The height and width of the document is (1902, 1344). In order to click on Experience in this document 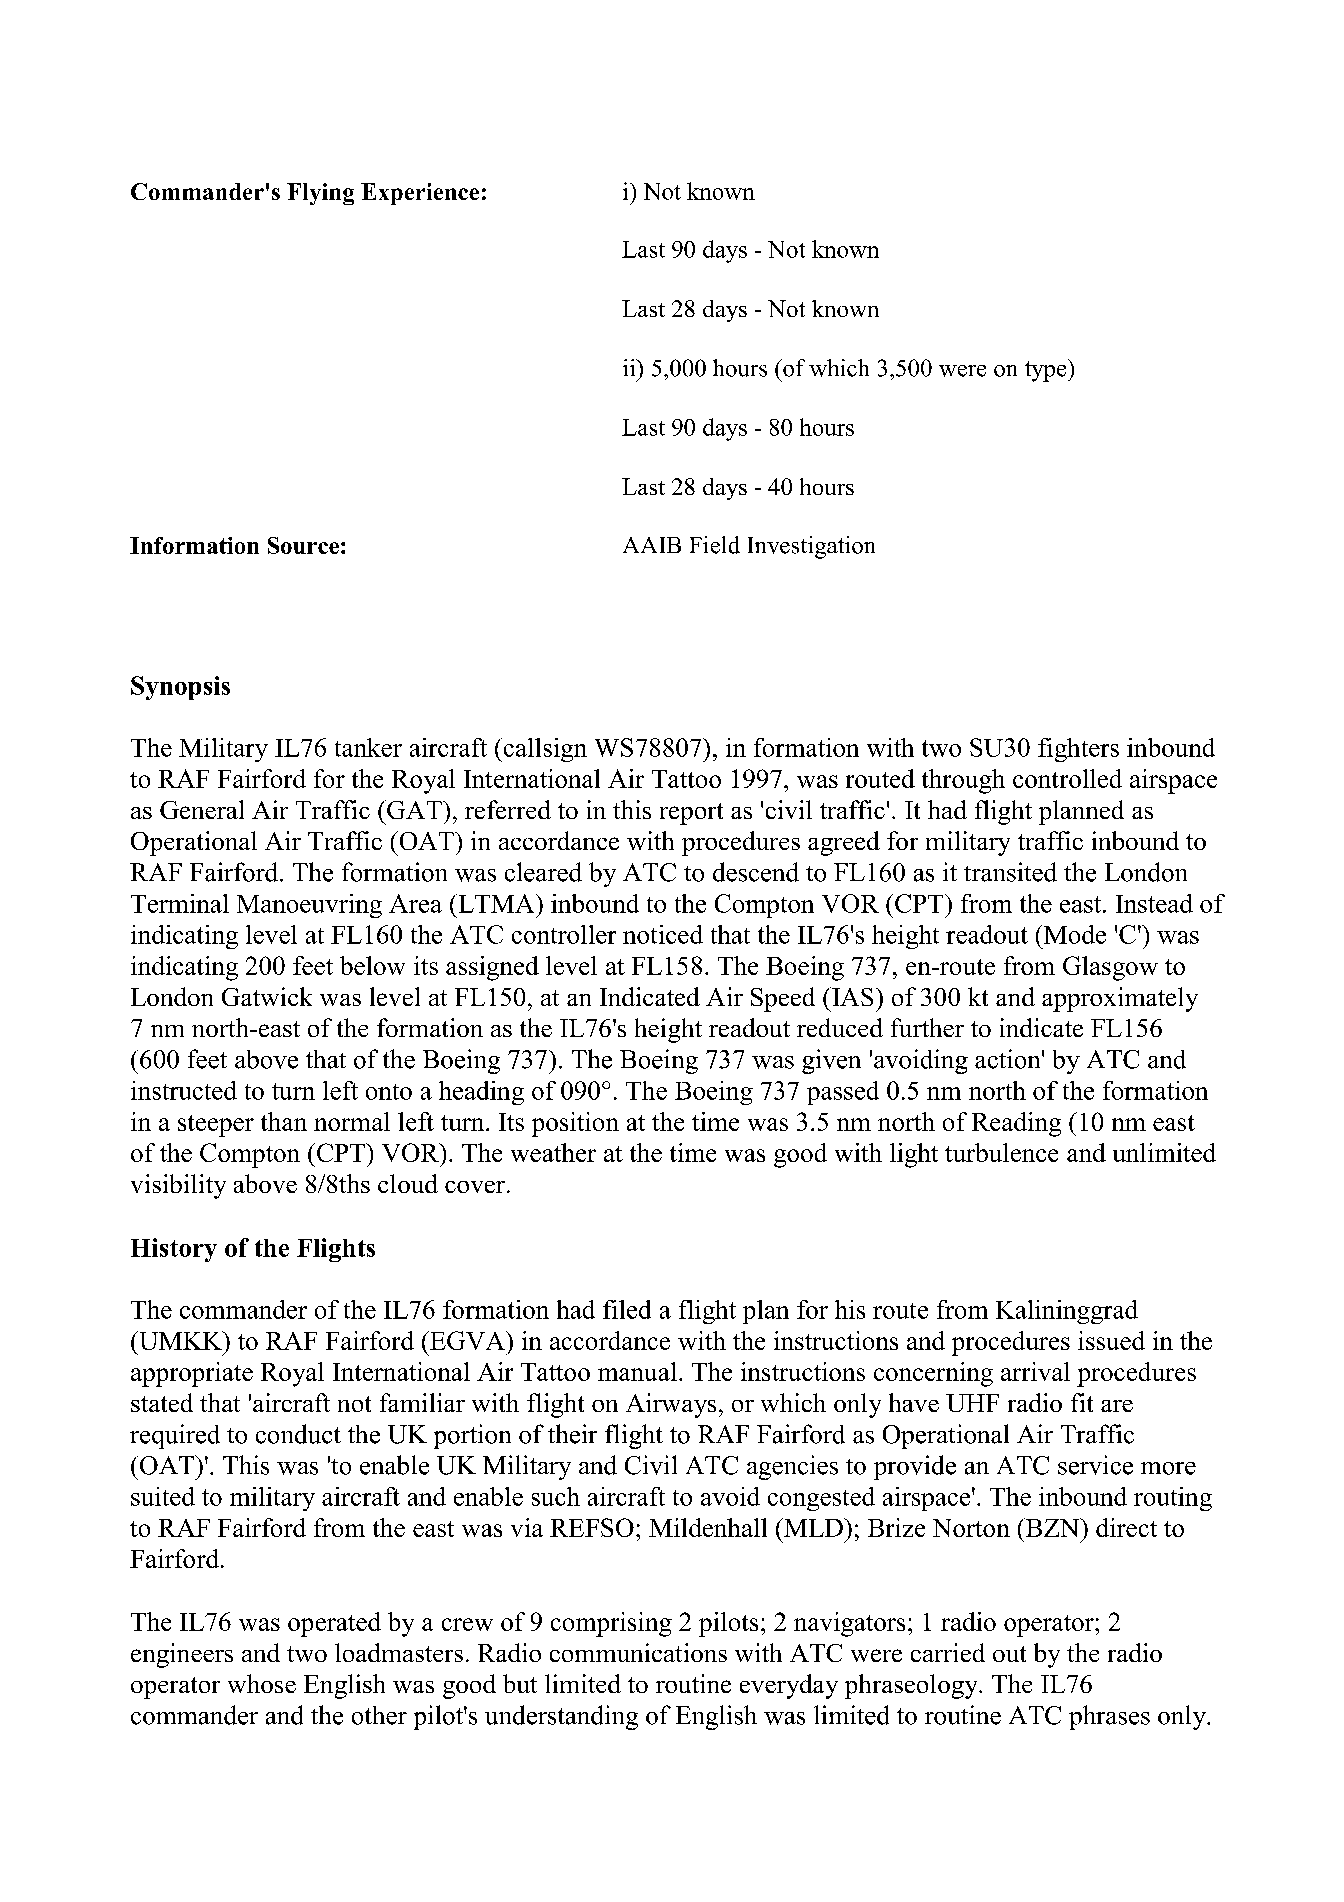, I will do `click(420, 194)`.
